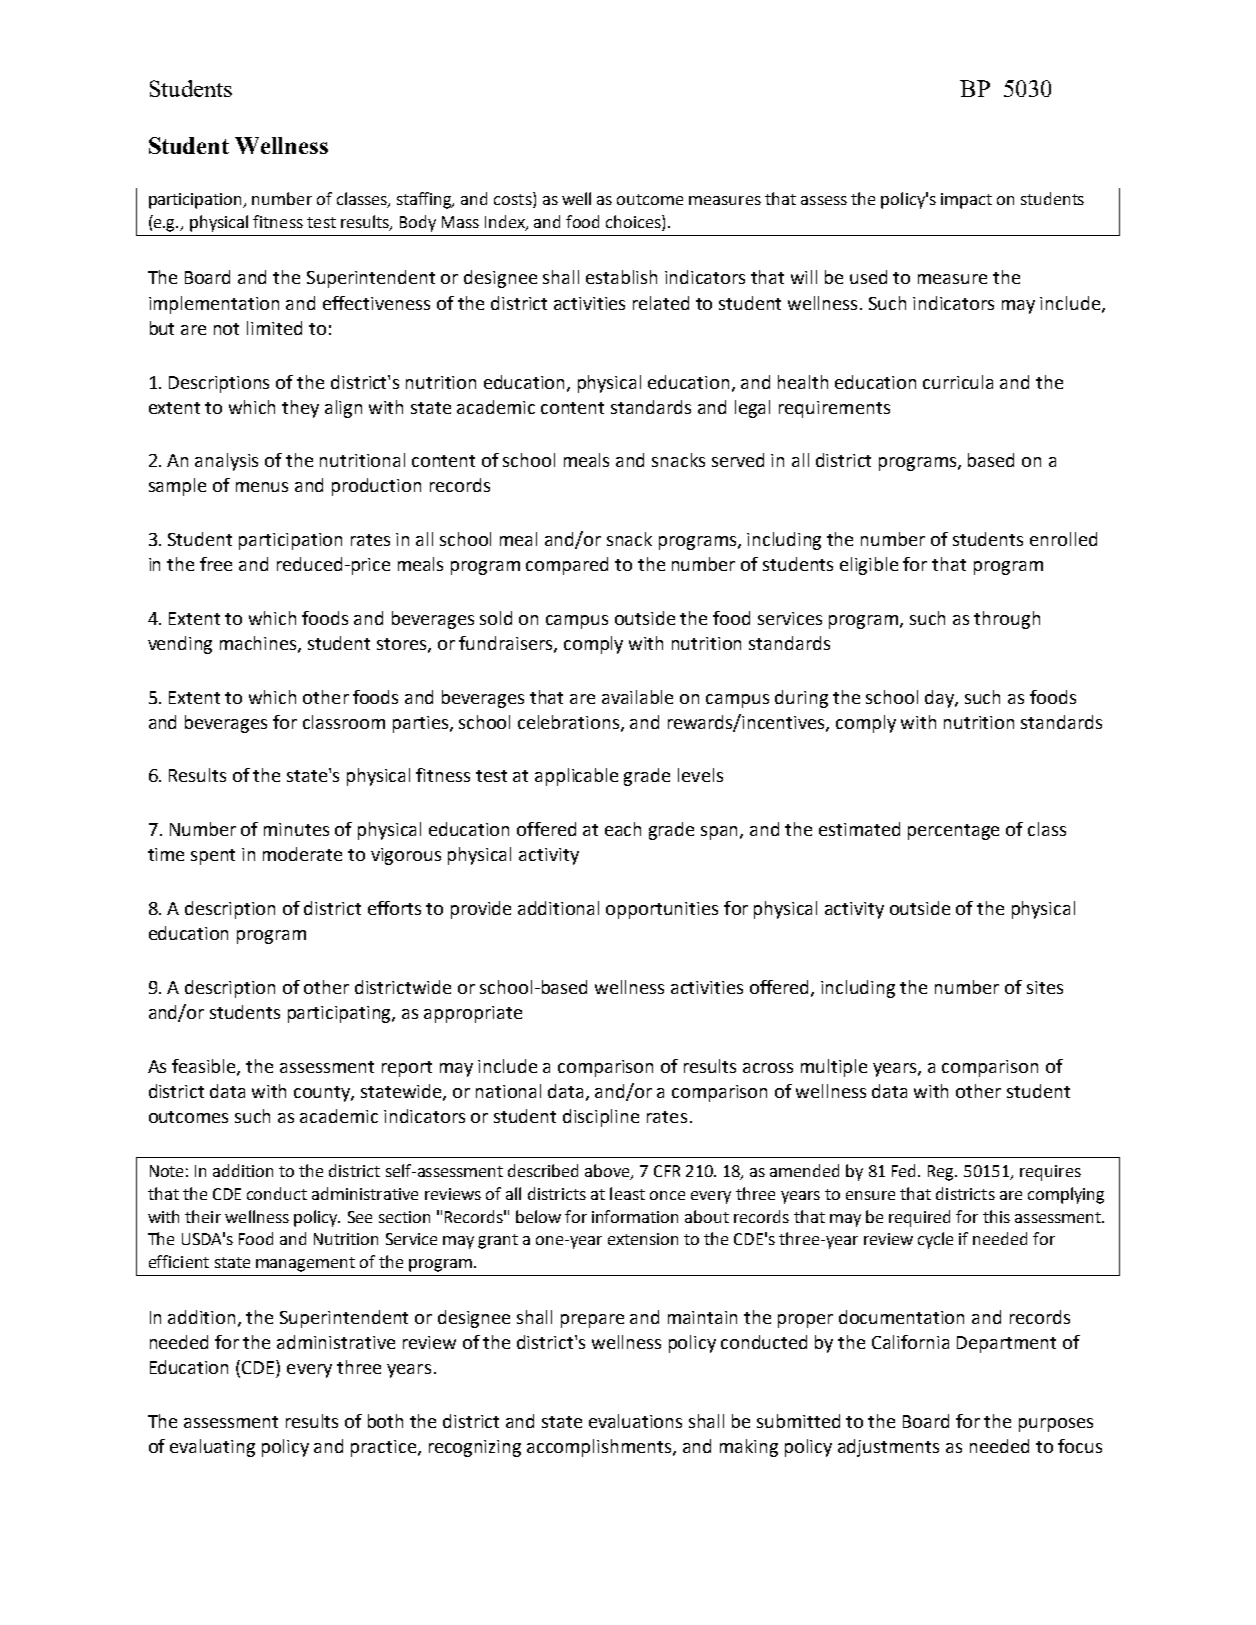  I want to click on impact, so click(966, 201).
